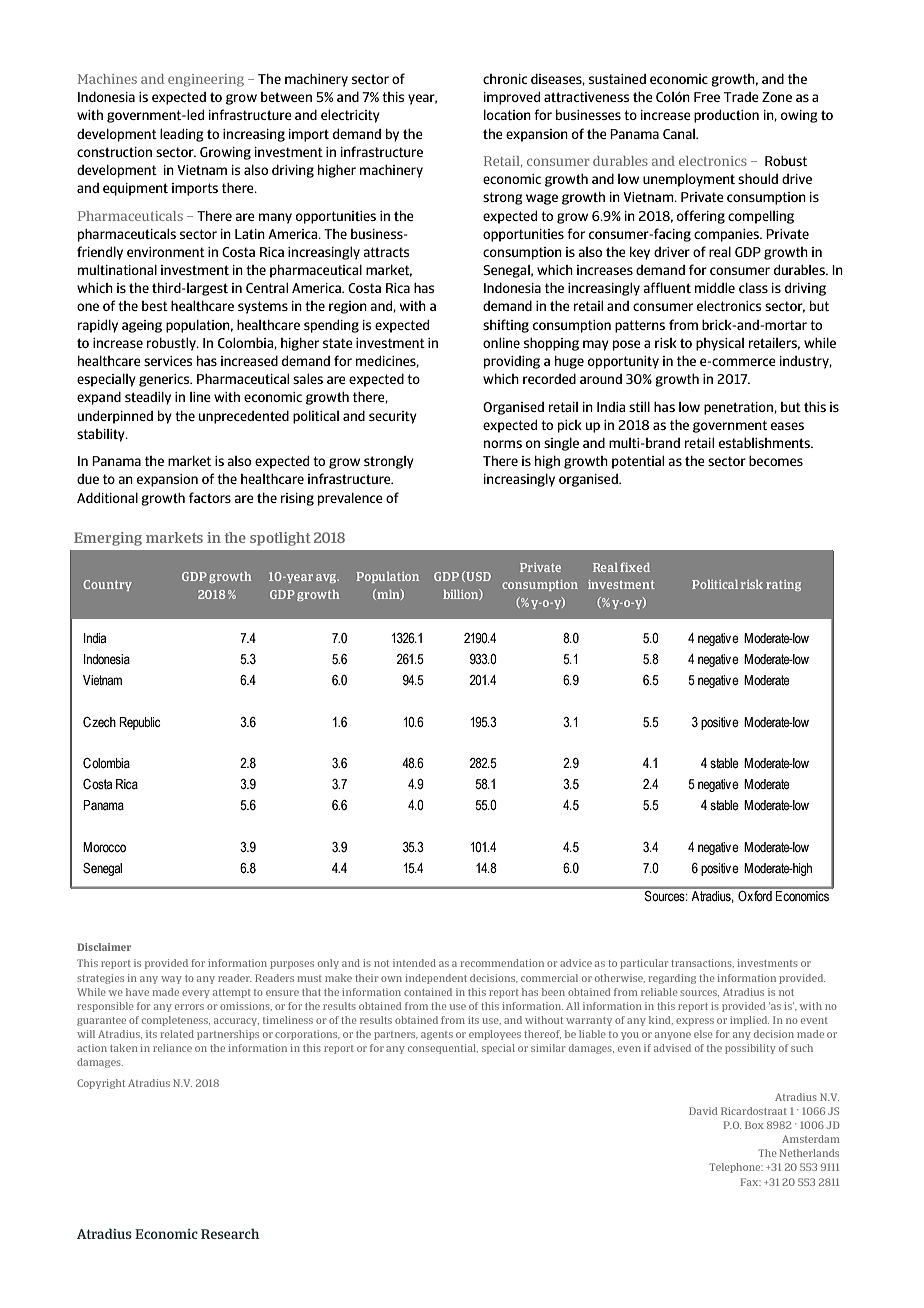 Image resolution: width=924 pixels, height=1308 pixels. What do you see at coordinates (443, 1049) in the document?
I see `consequential` at bounding box center [443, 1049].
